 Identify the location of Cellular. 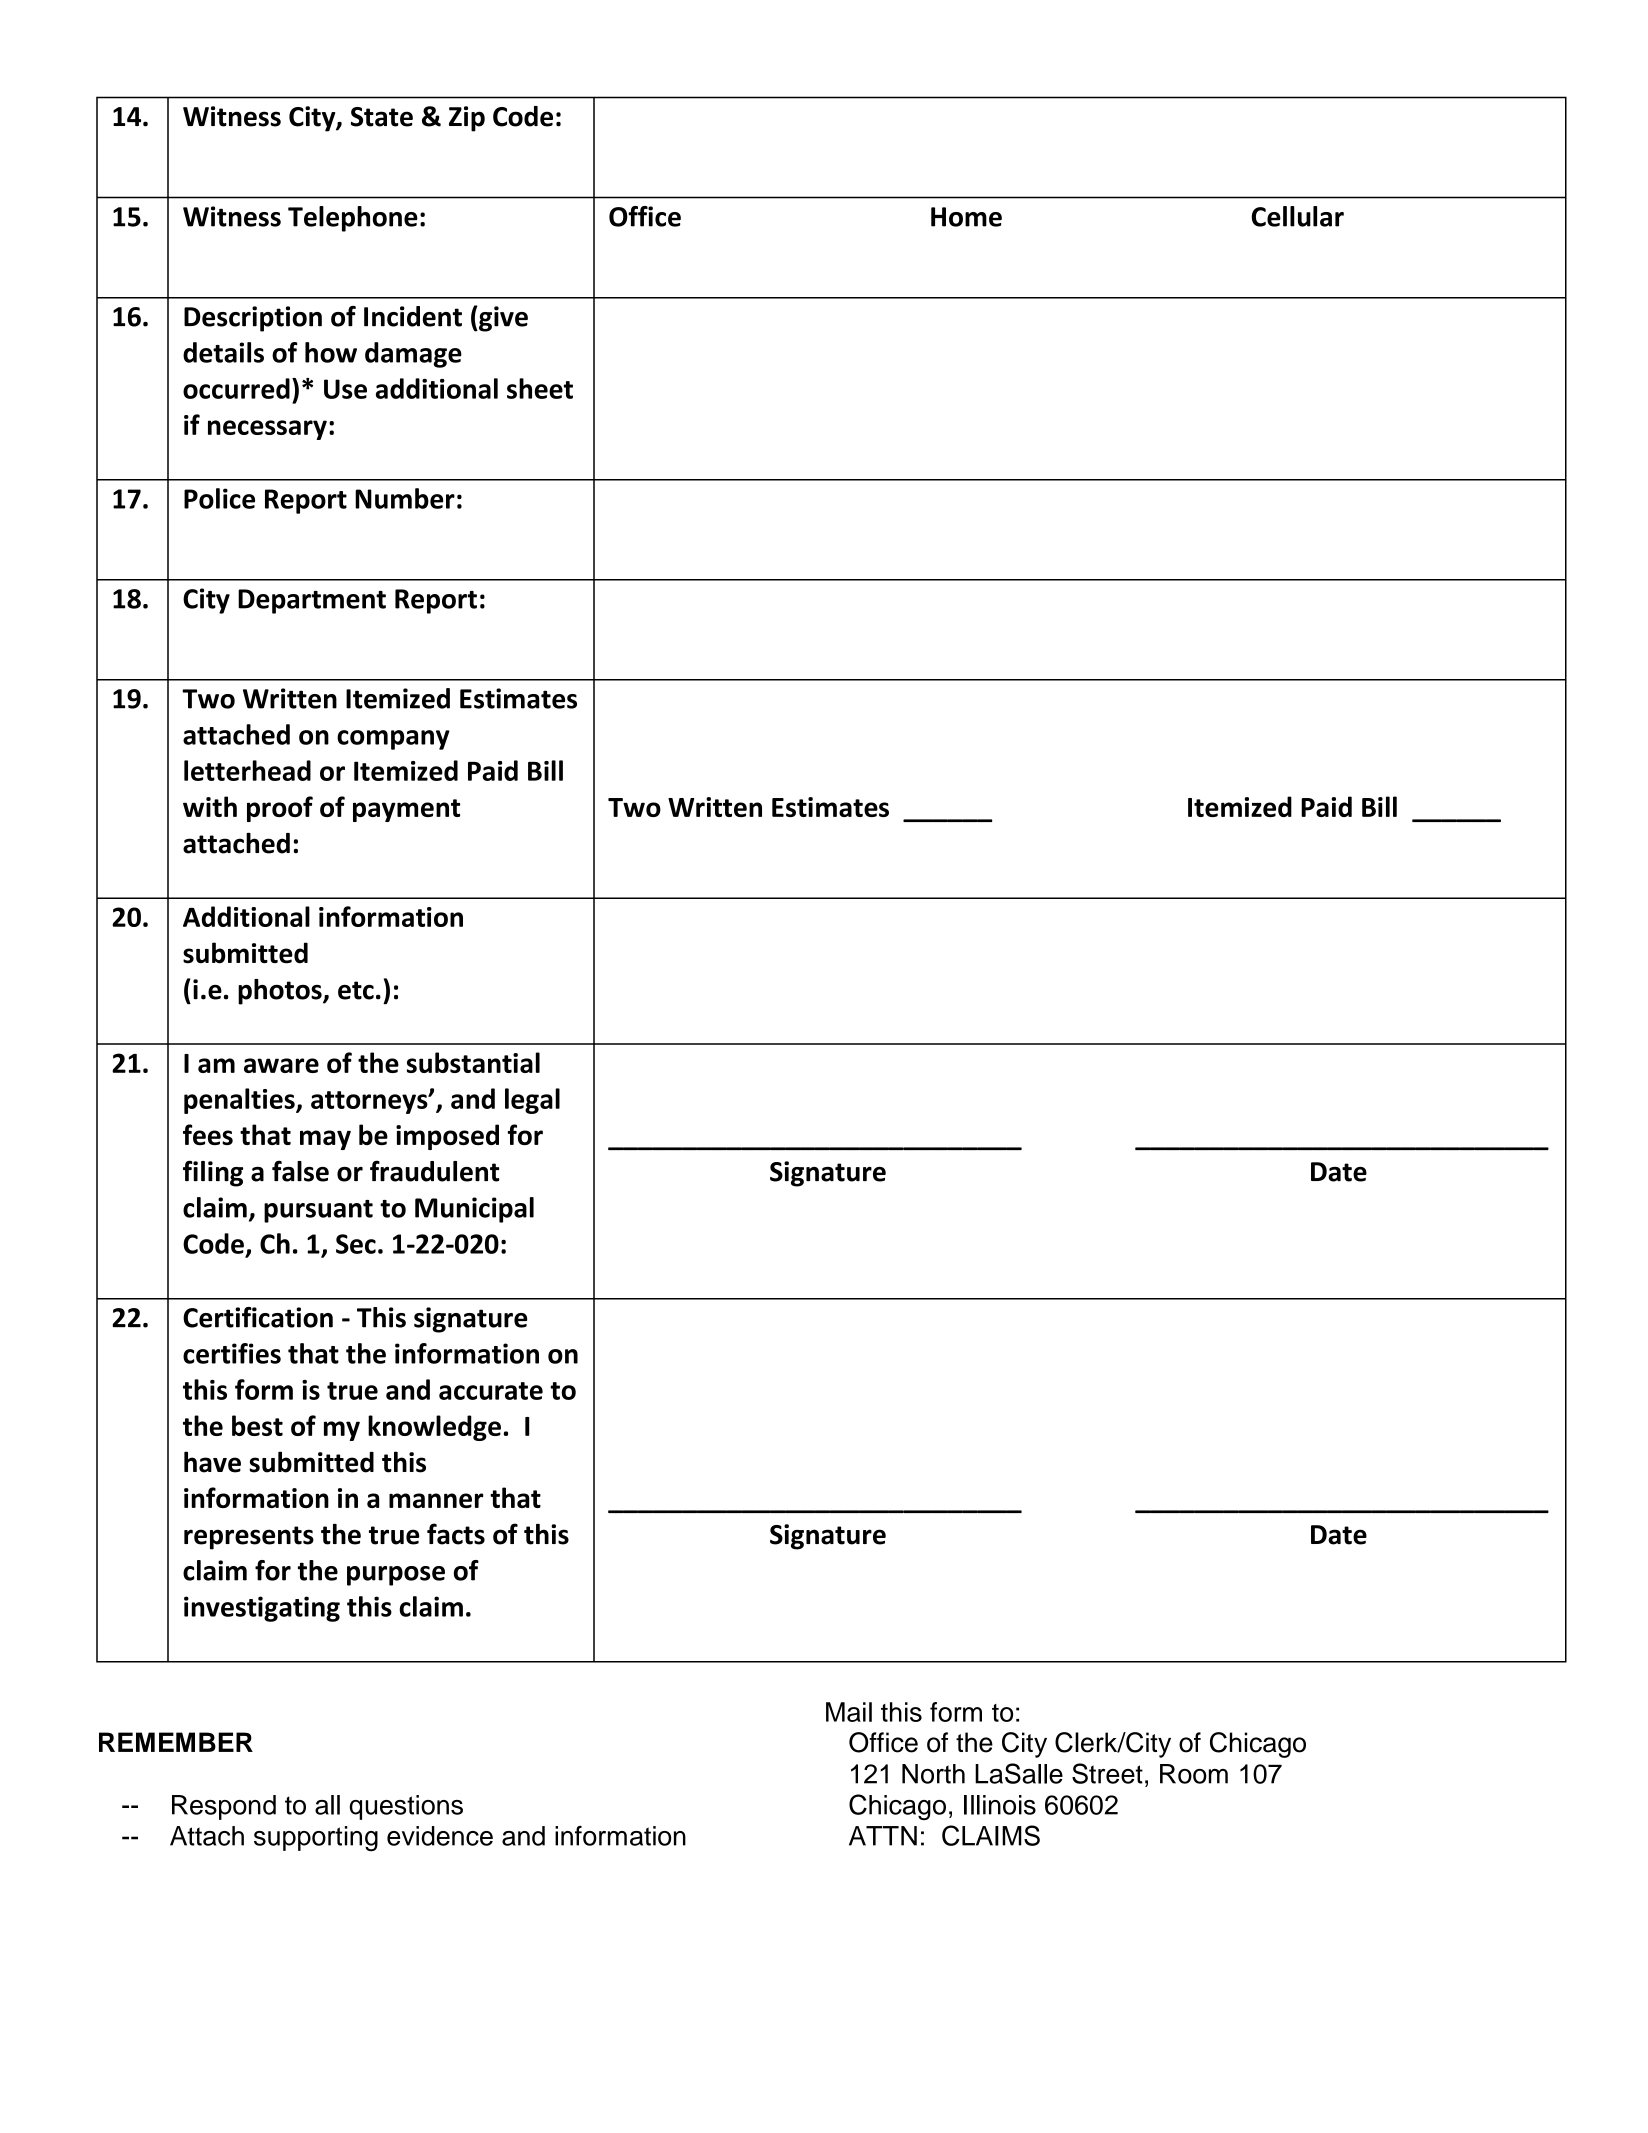
(1297, 216).
